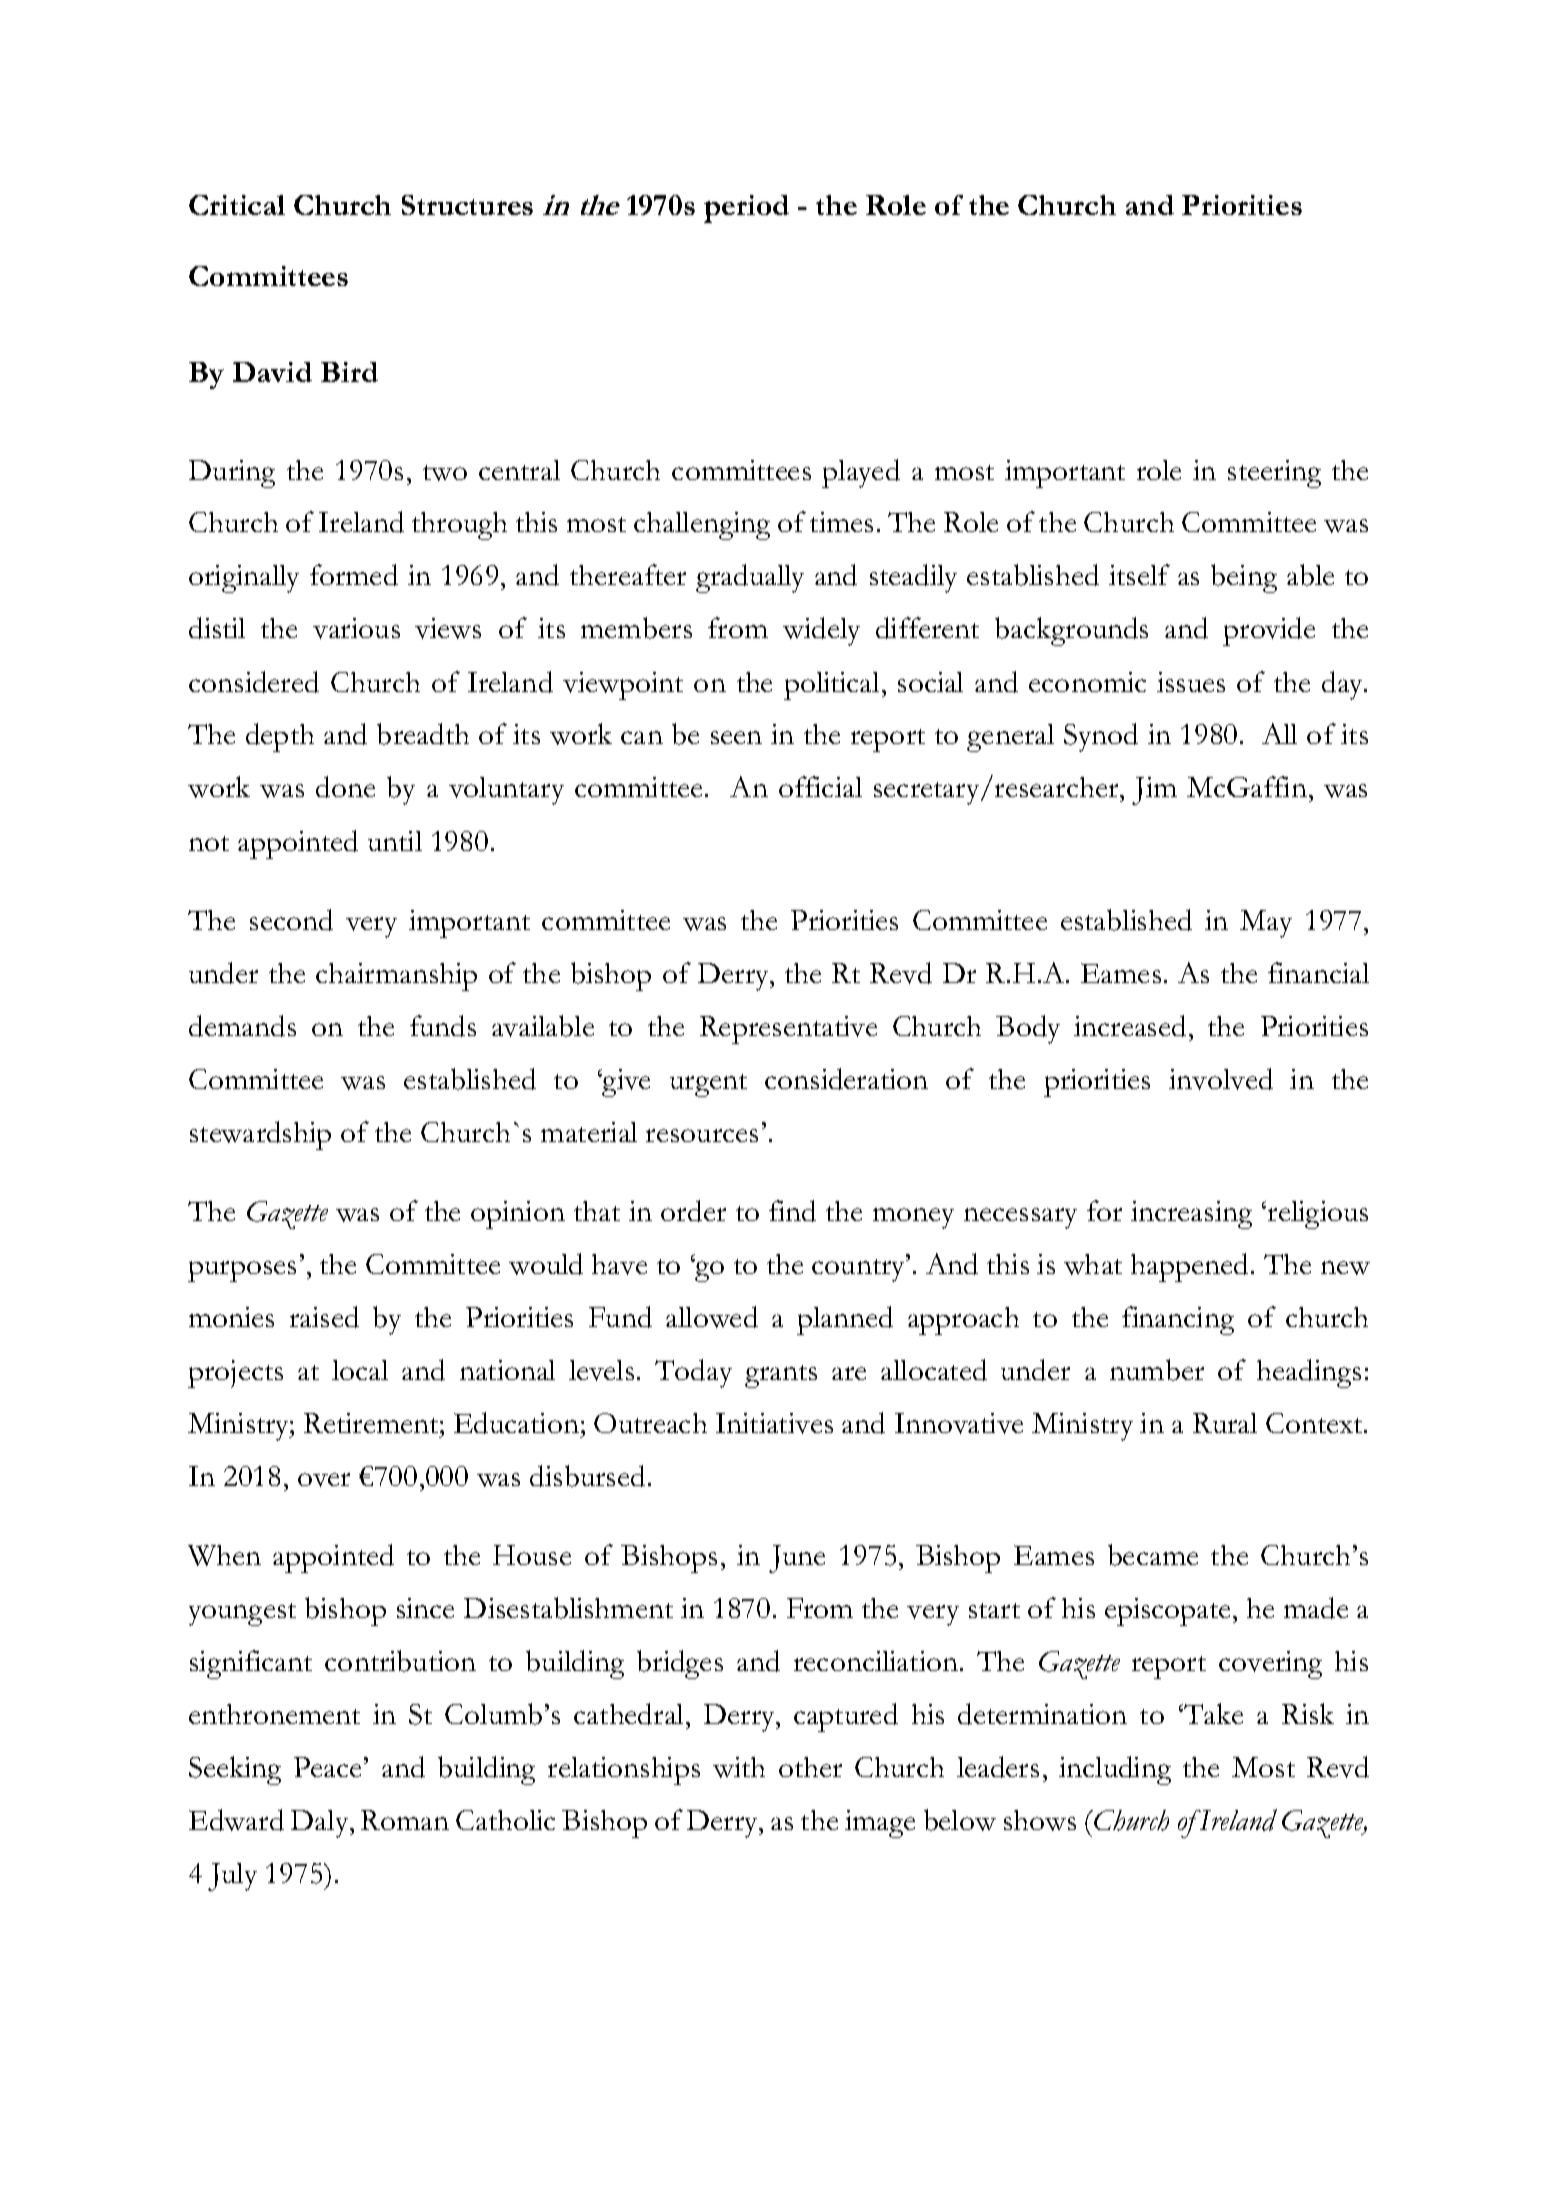 This image has width=1558, height=2204. What do you see at coordinates (788, 1030) in the image?
I see `Representative` at bounding box center [788, 1030].
